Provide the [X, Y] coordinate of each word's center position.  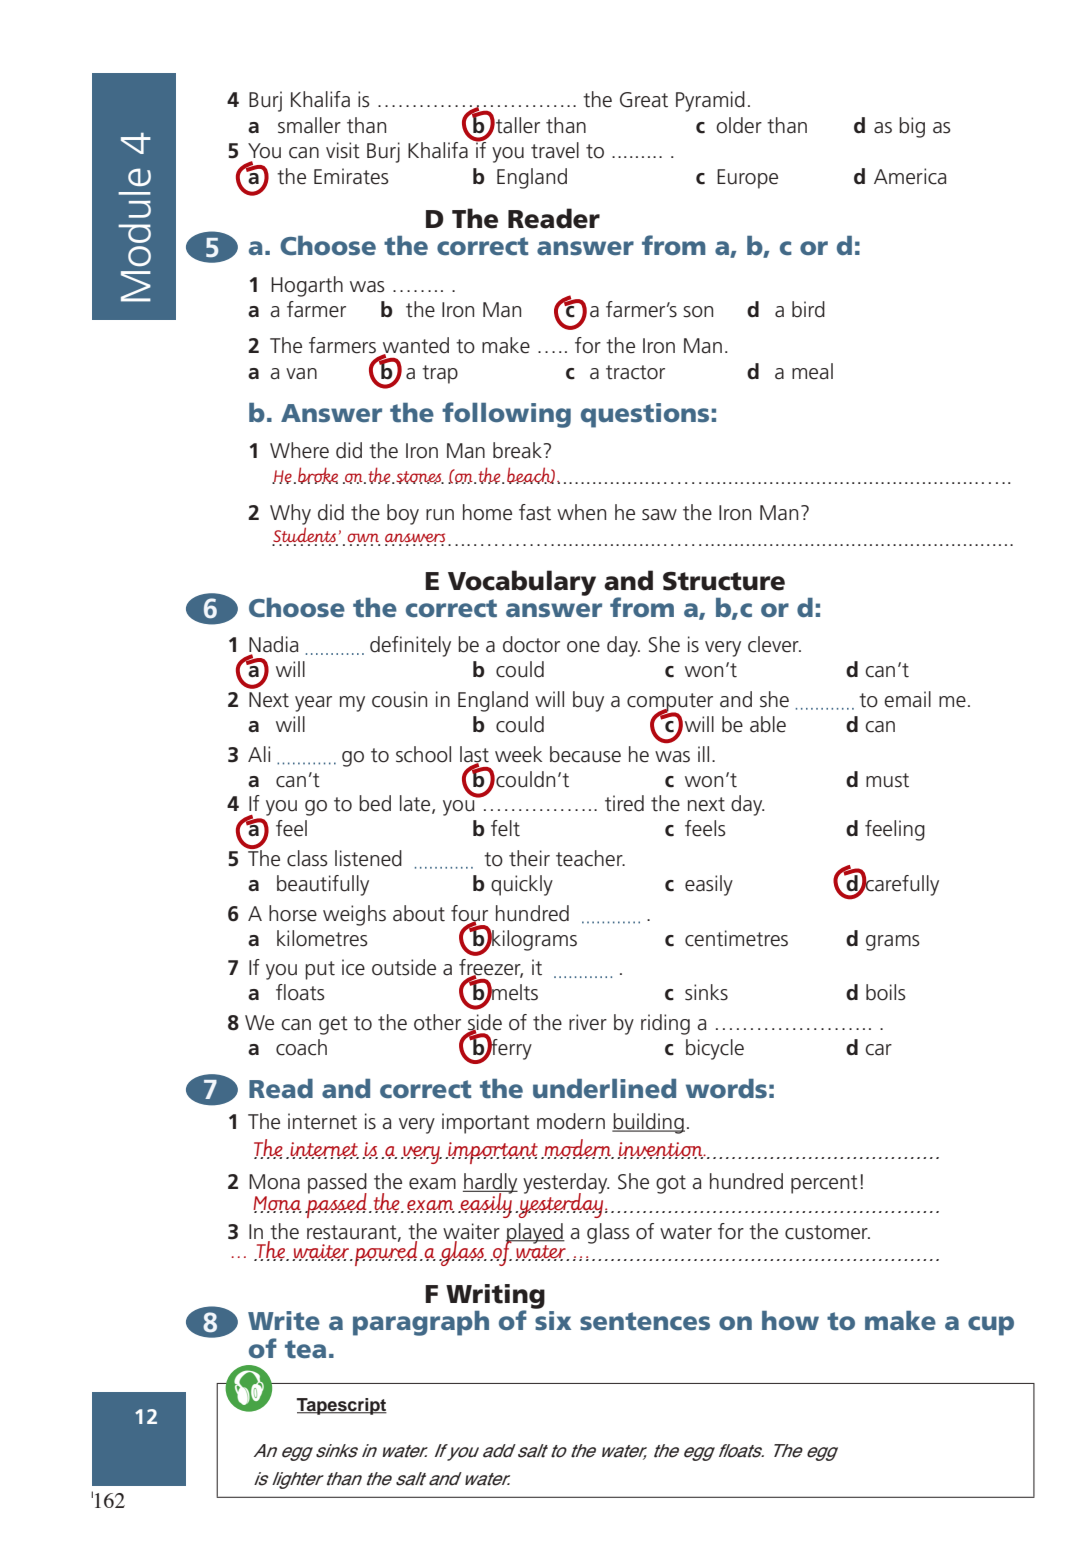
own [363, 539]
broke [318, 475]
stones [419, 477]
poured [386, 1252]
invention [661, 1150]
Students [304, 536]
